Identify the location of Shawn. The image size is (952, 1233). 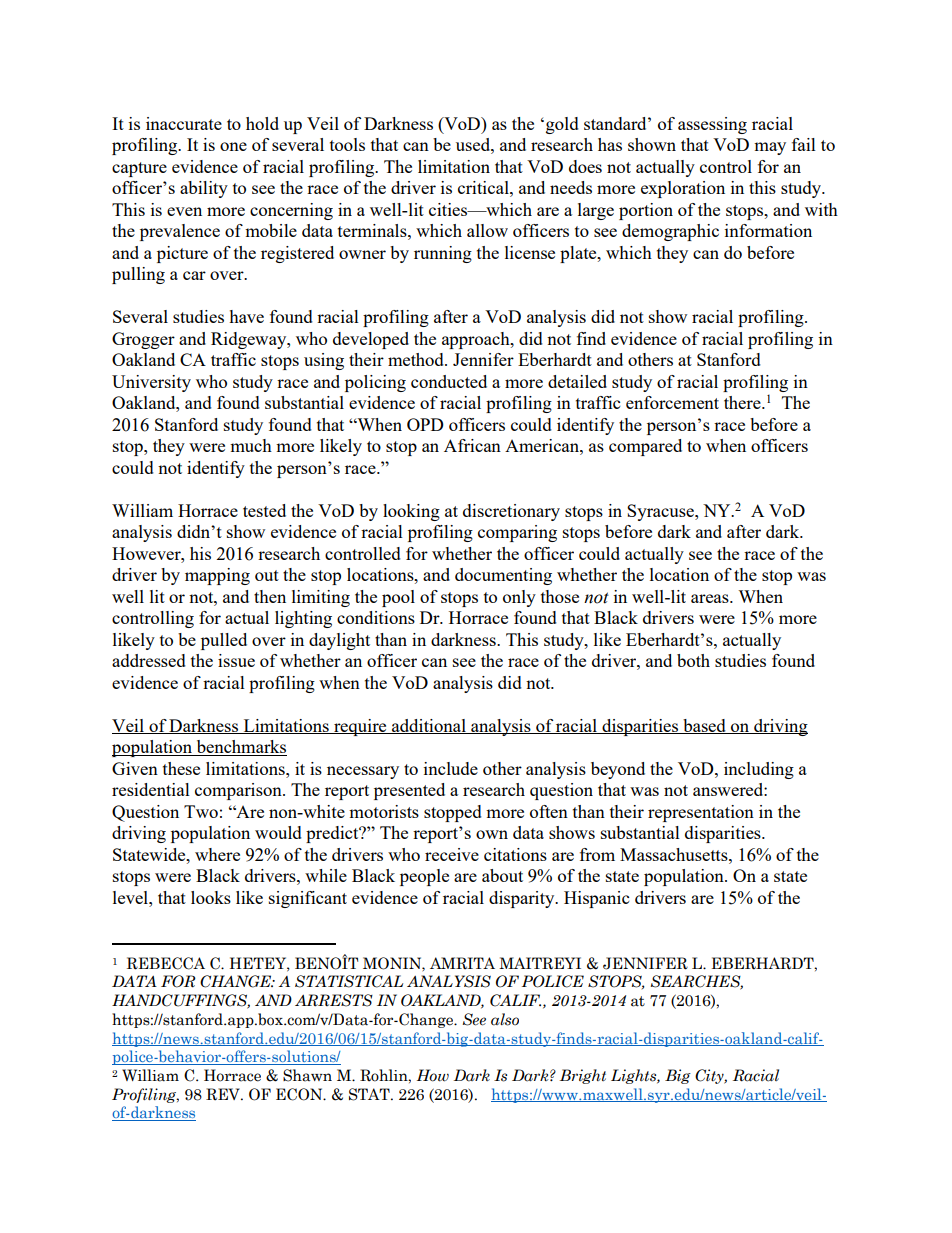
(307, 1075).
